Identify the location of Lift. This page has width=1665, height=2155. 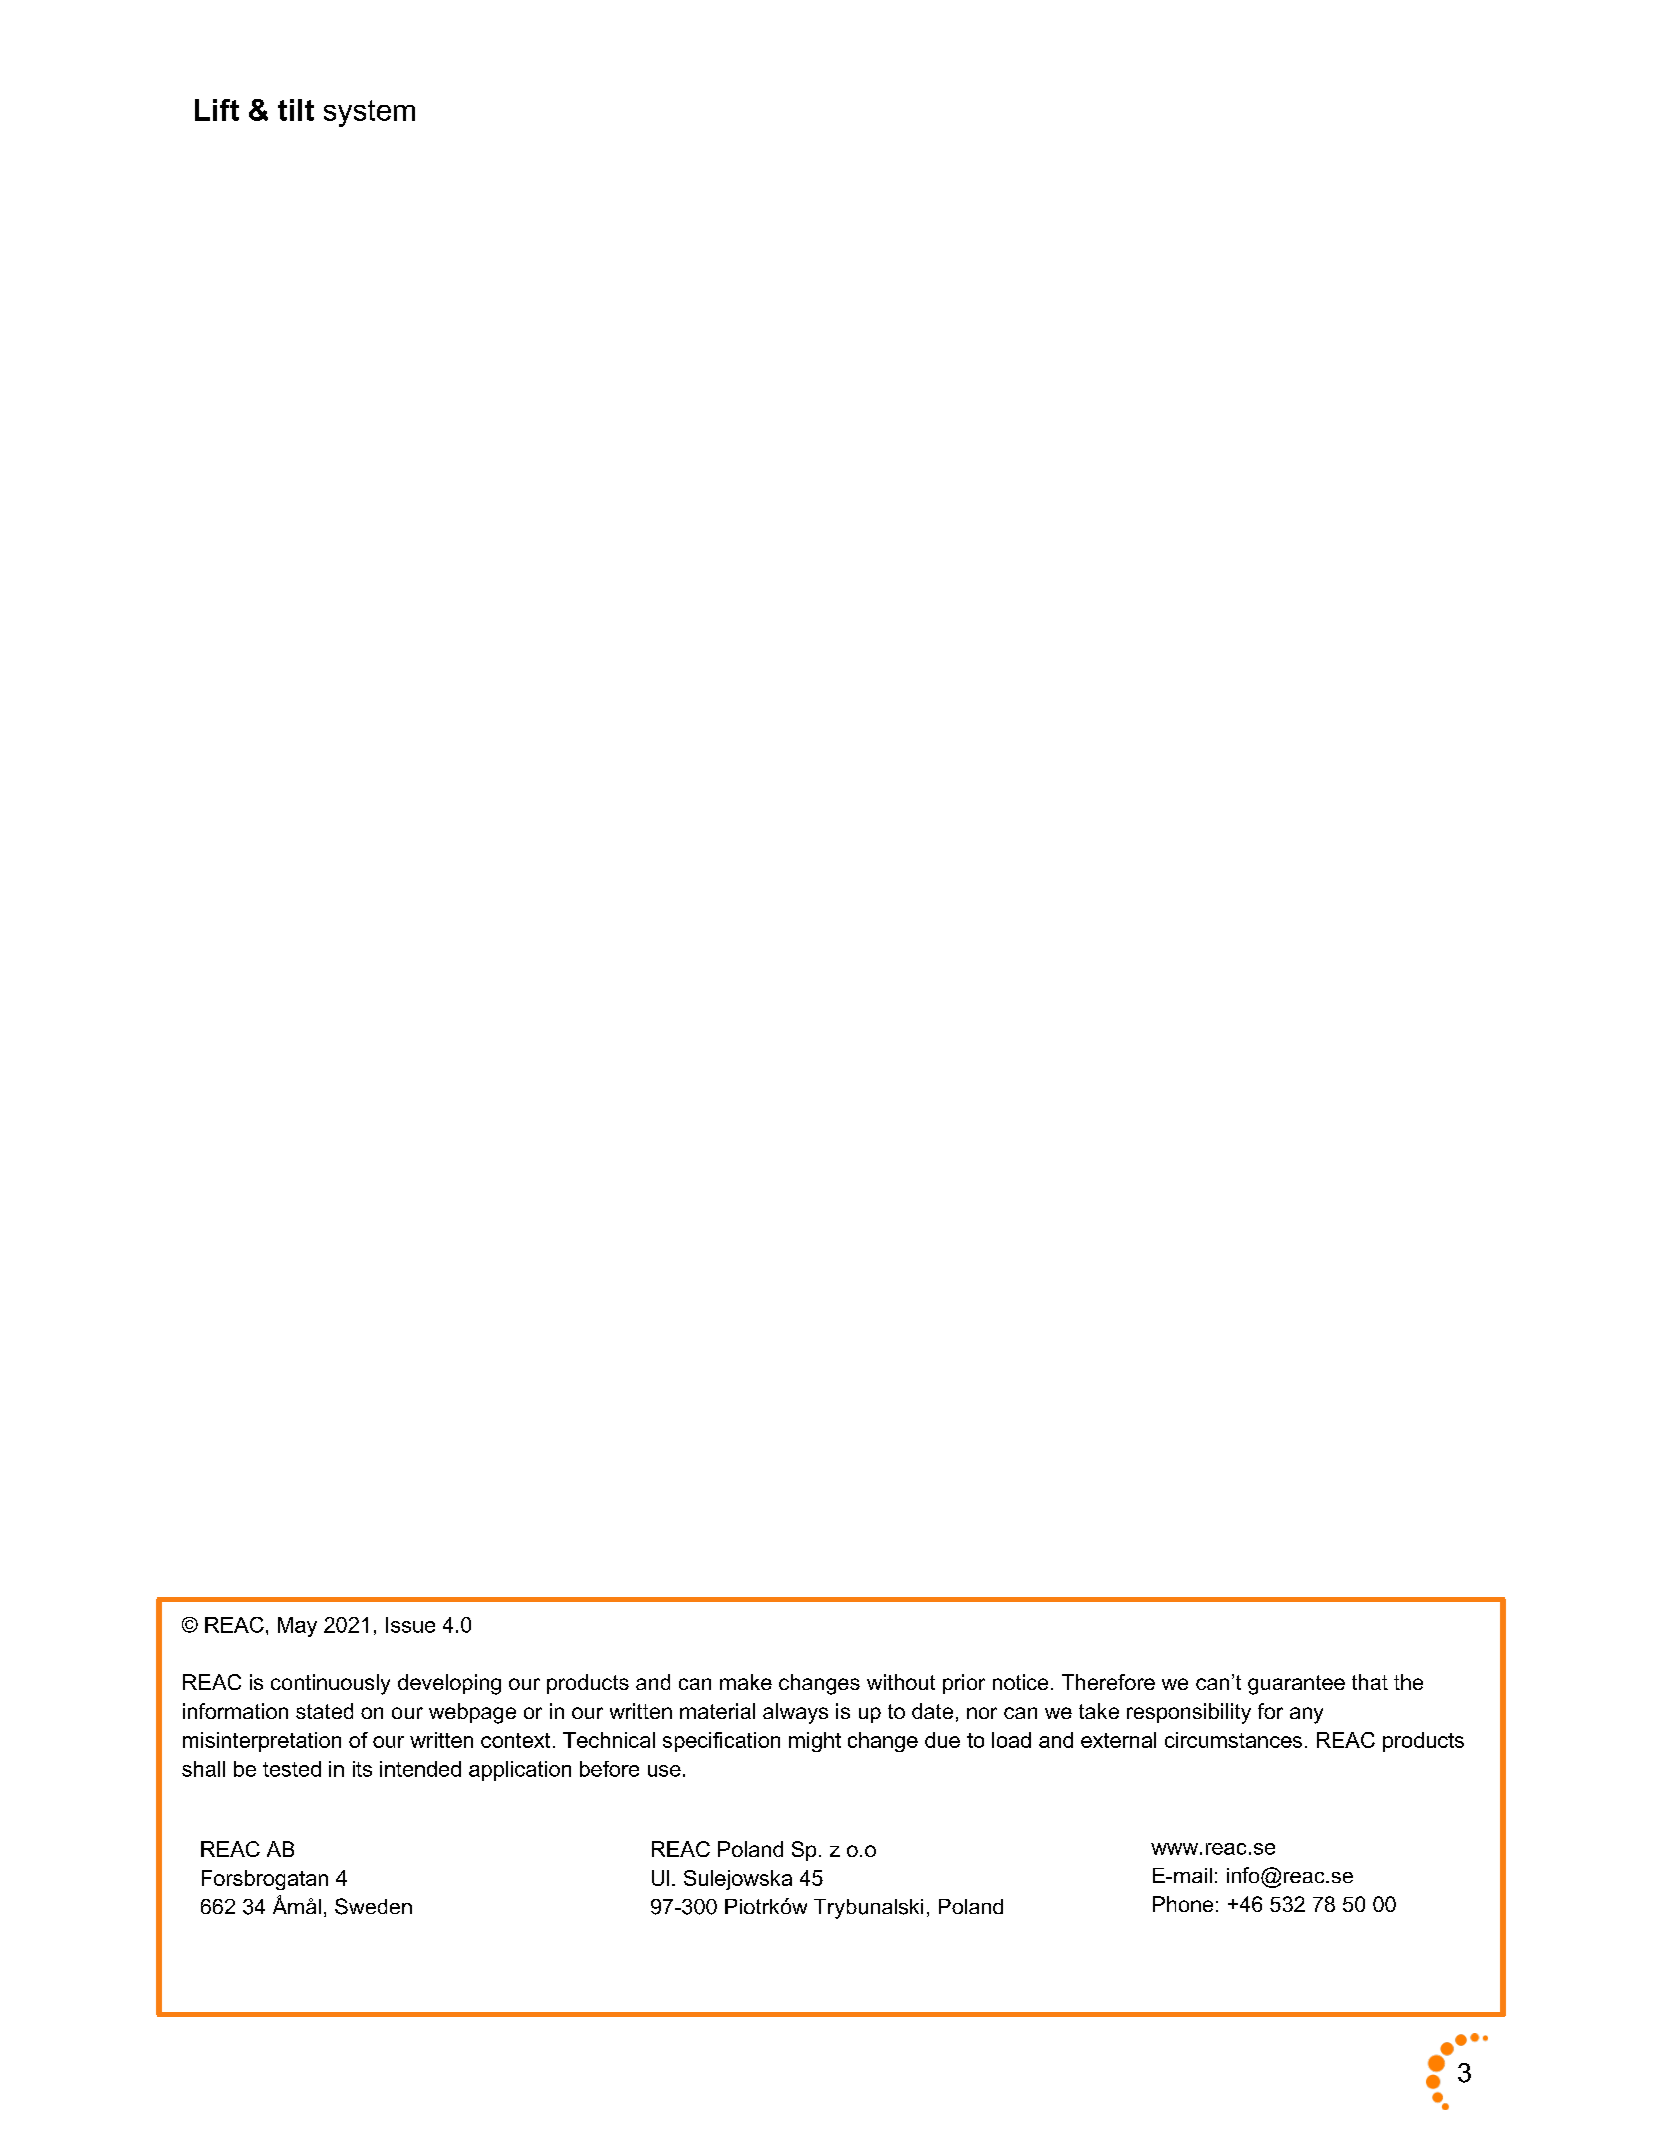
(217, 110).
